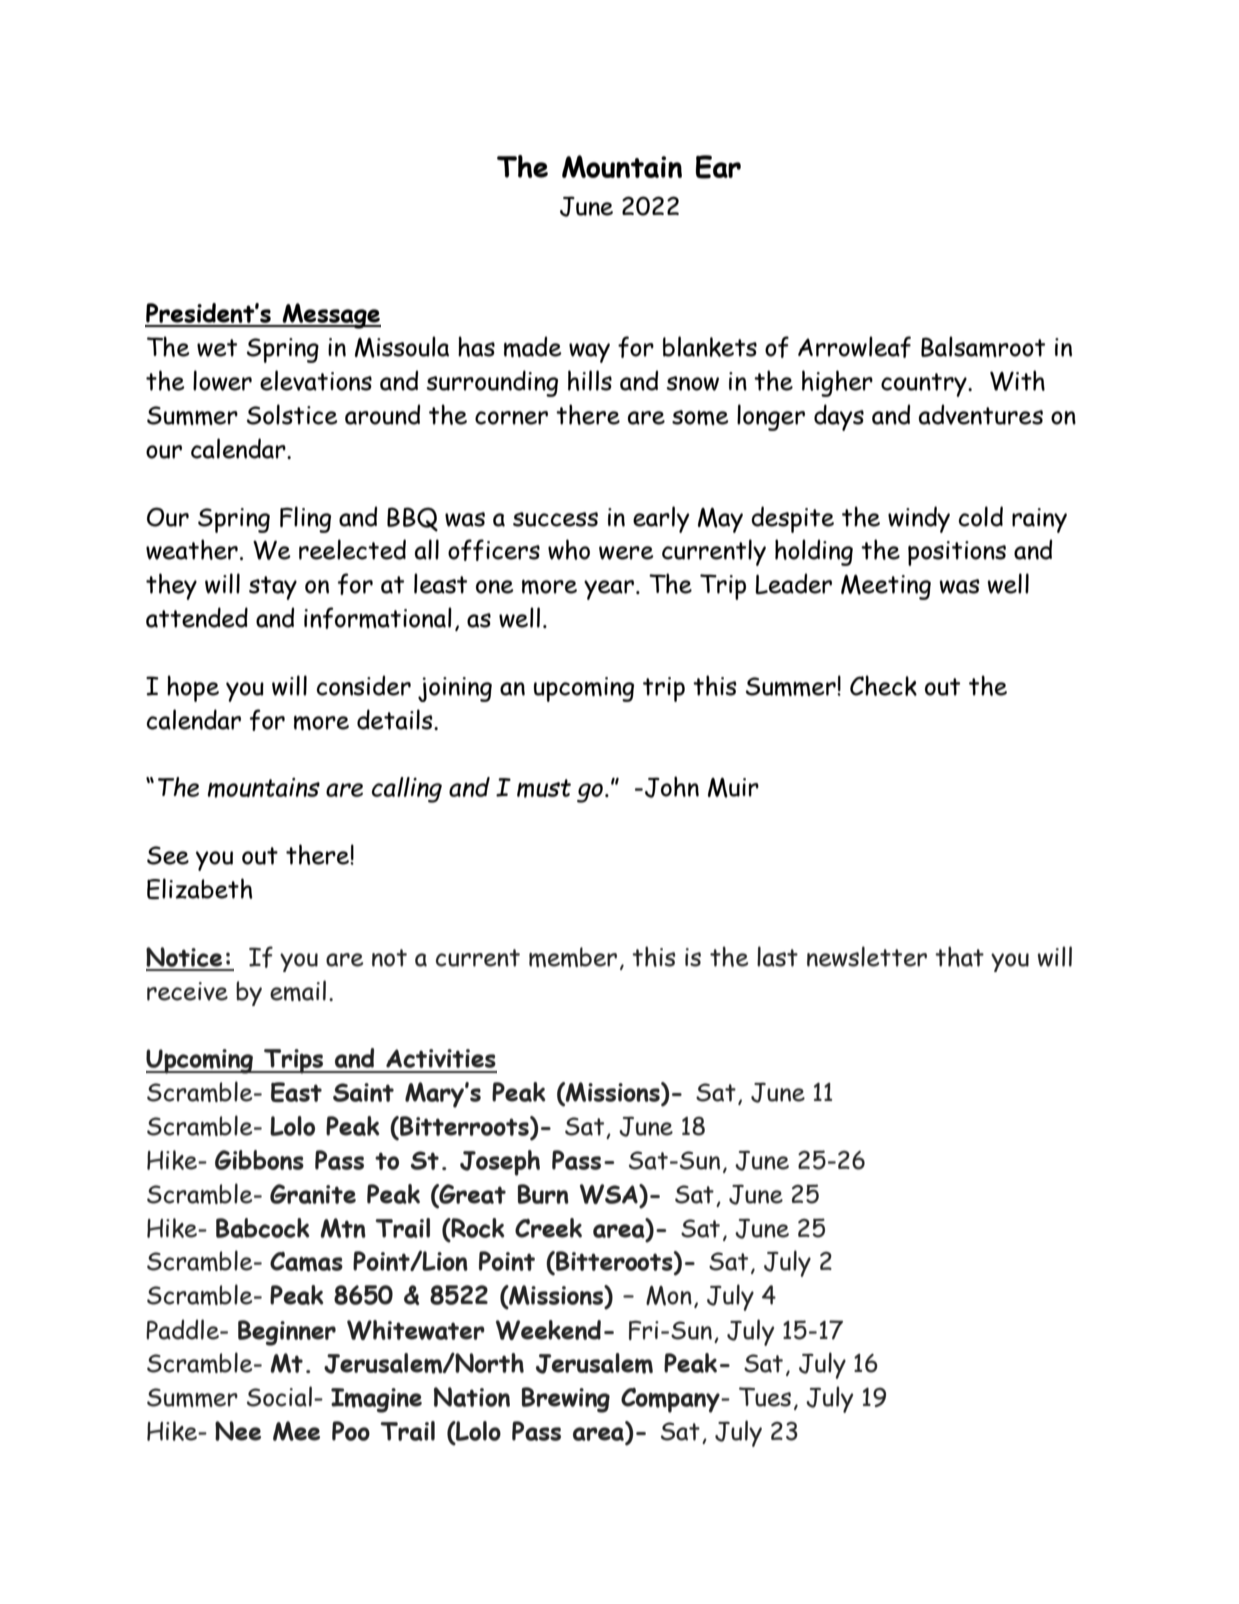  I want to click on wet, so click(217, 348).
